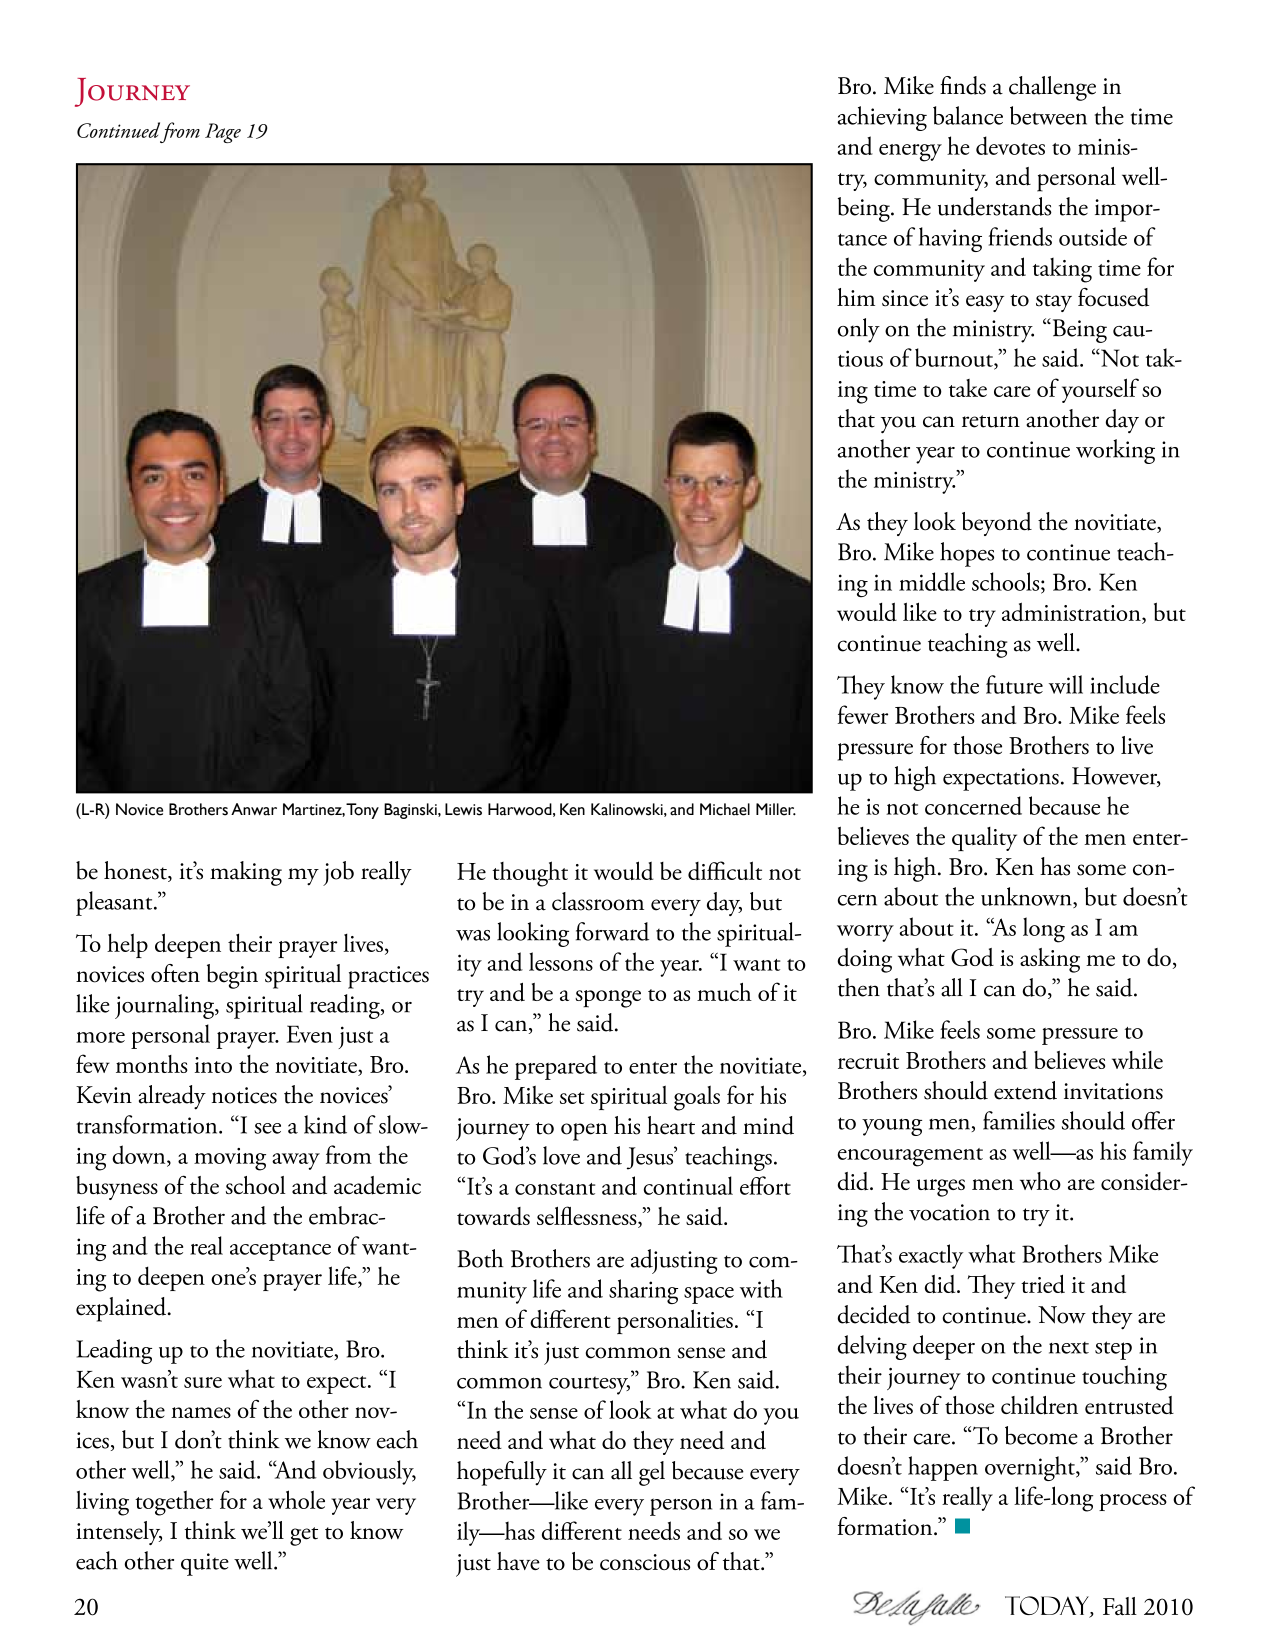  I want to click on conscious, so click(645, 1562).
